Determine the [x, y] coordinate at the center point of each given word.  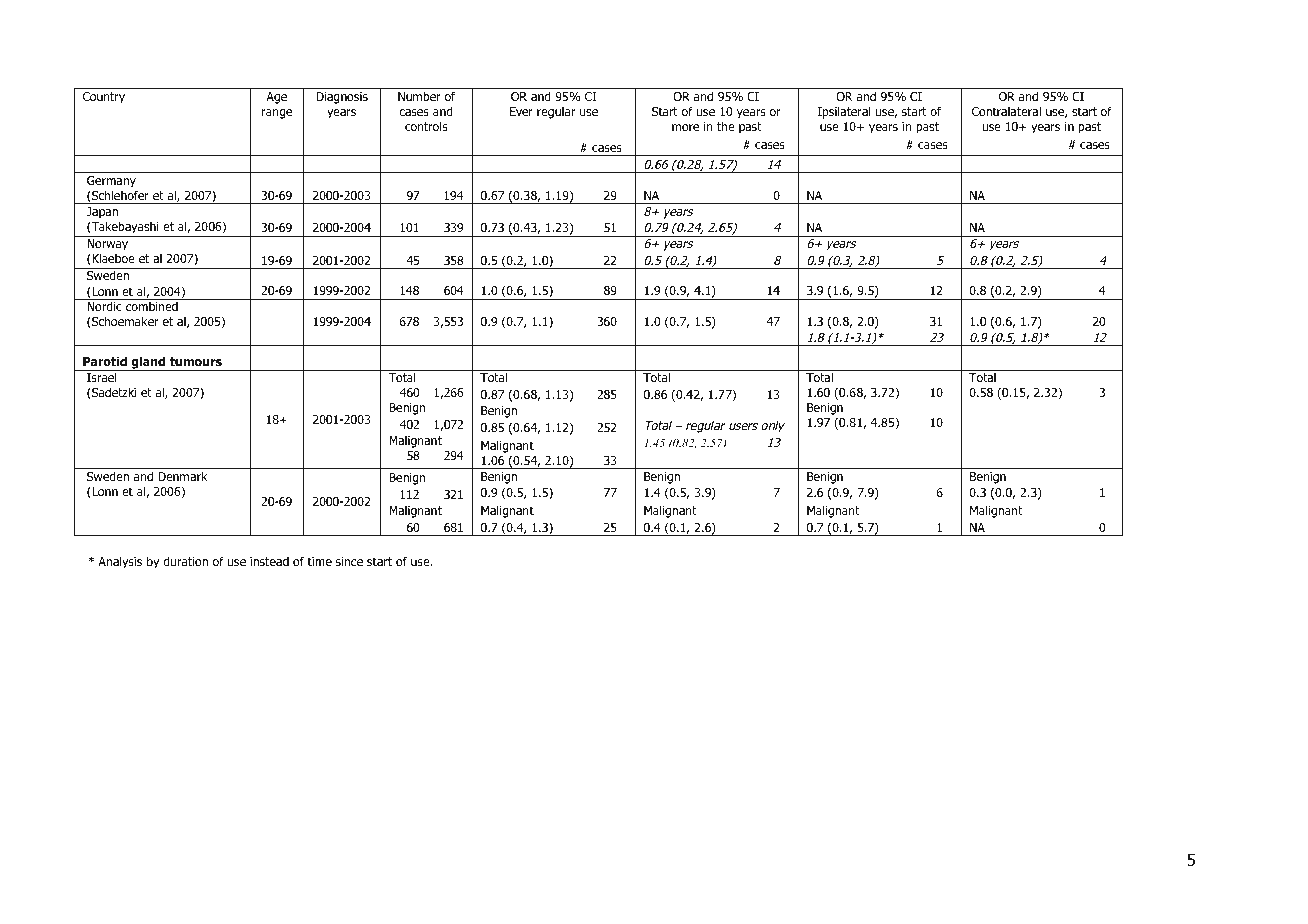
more [685, 127]
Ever [521, 111]
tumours [196, 361]
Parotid [105, 361]
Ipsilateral [844, 112]
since [349, 561]
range [277, 114]
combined [152, 306]
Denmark [183, 476]
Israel [101, 377]
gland [148, 363]
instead [269, 561]
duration [185, 561]
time [319, 561]
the [726, 126]
